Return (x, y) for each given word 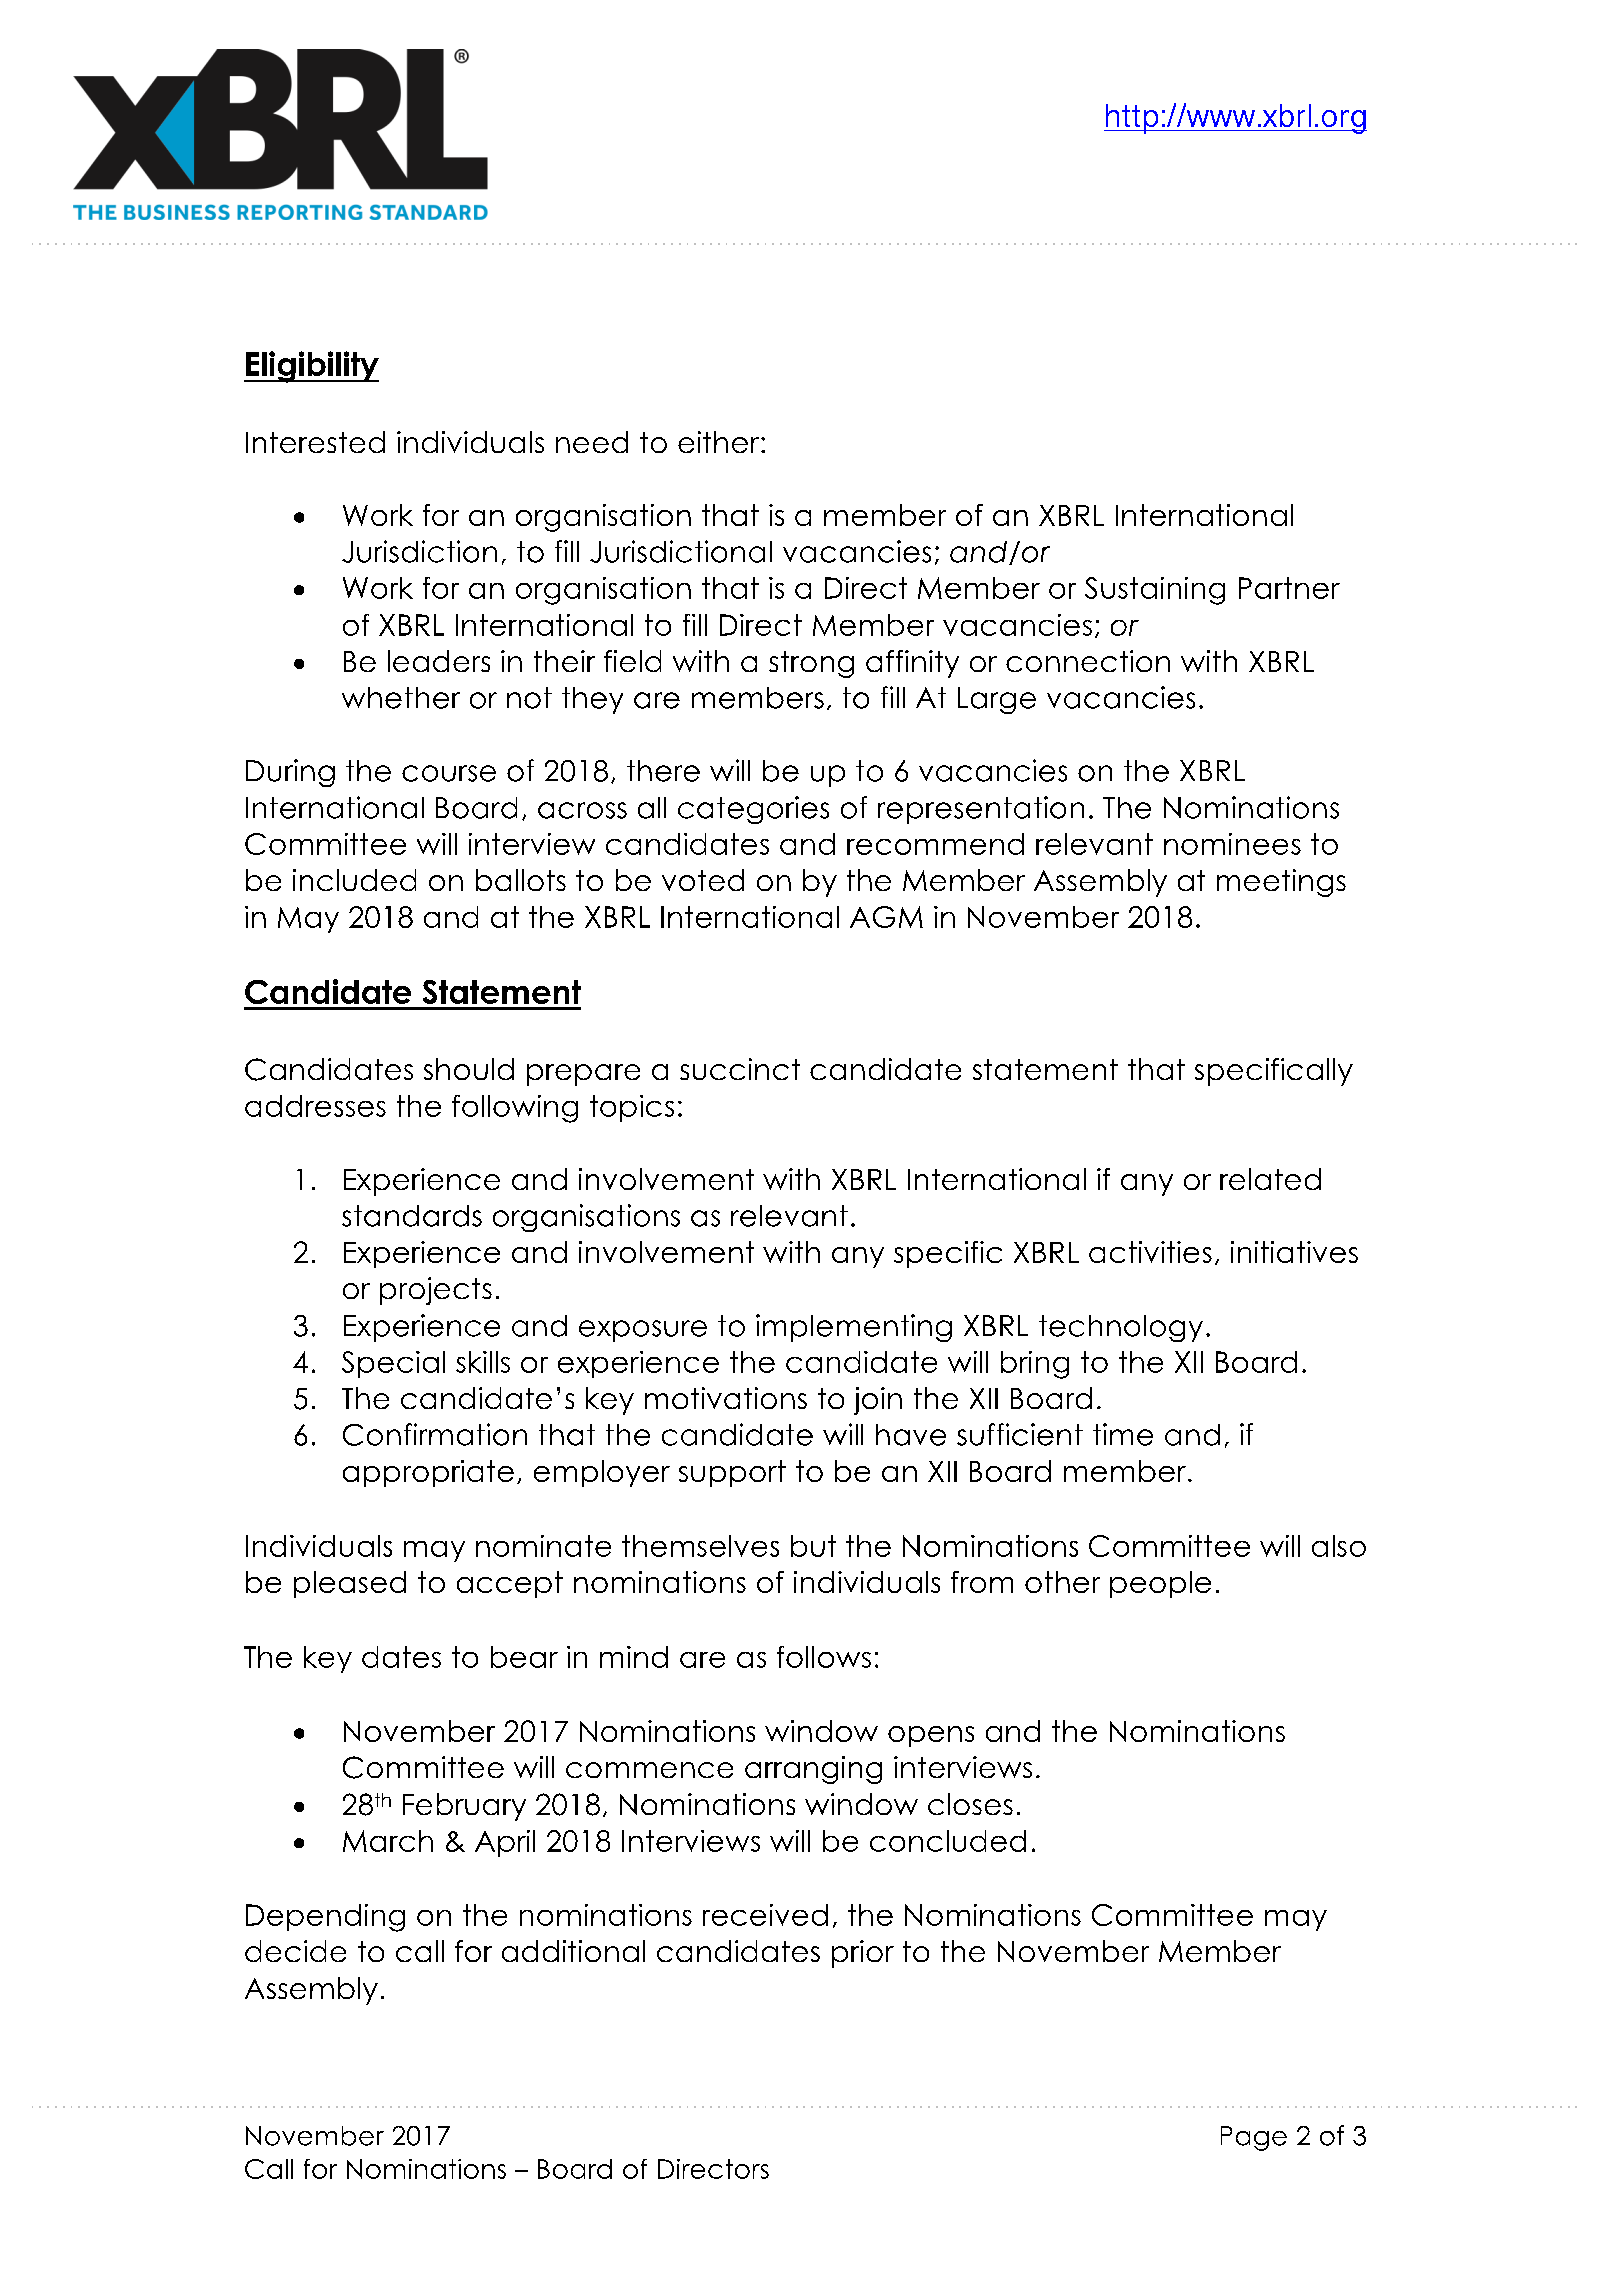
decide (295, 1951)
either (720, 442)
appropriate (428, 1473)
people (1160, 1584)
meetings (1281, 883)
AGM (886, 917)
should (469, 1069)
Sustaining (1155, 591)
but (813, 1546)
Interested (315, 442)
